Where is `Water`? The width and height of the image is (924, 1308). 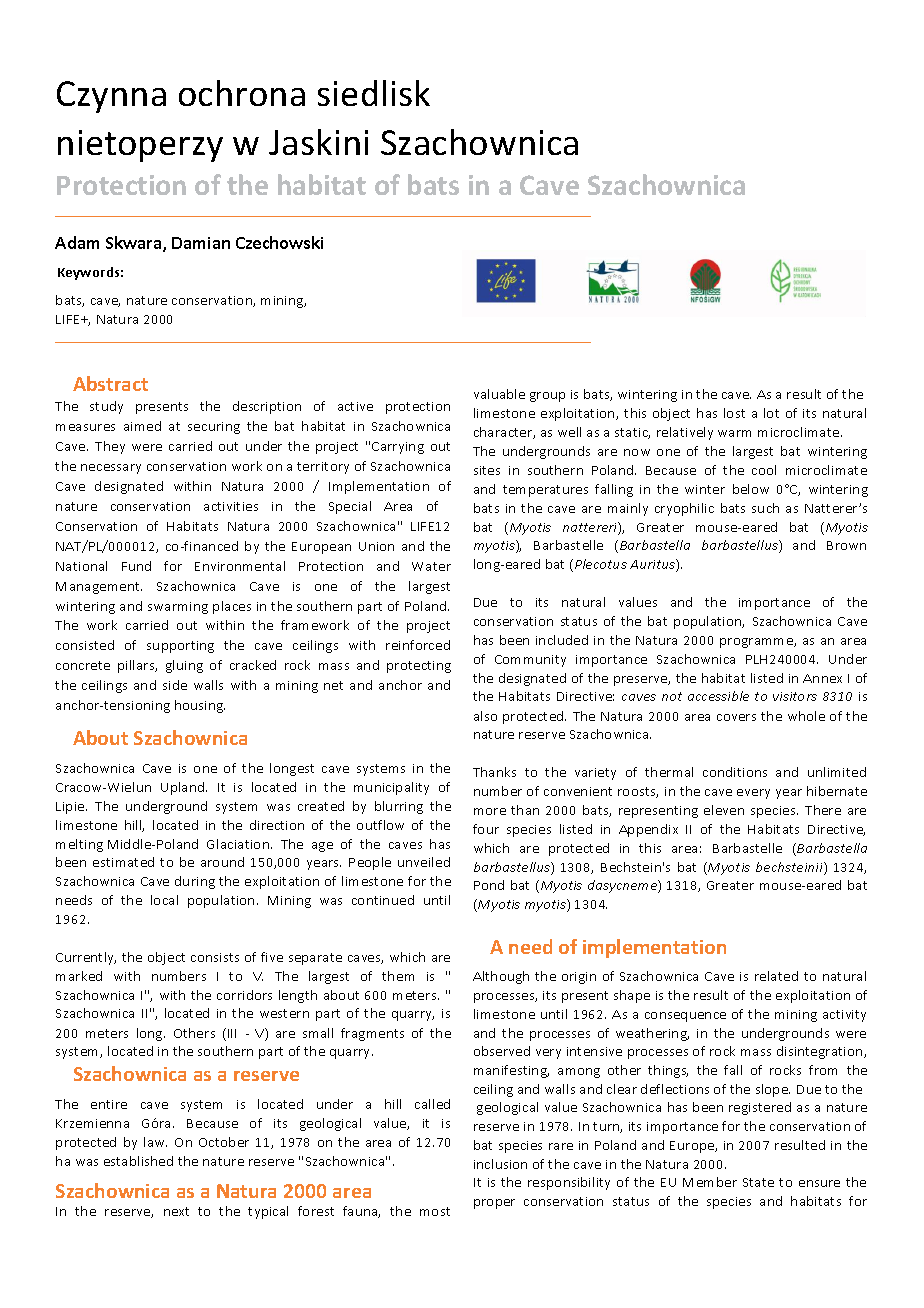 Water is located at coordinates (431, 566).
